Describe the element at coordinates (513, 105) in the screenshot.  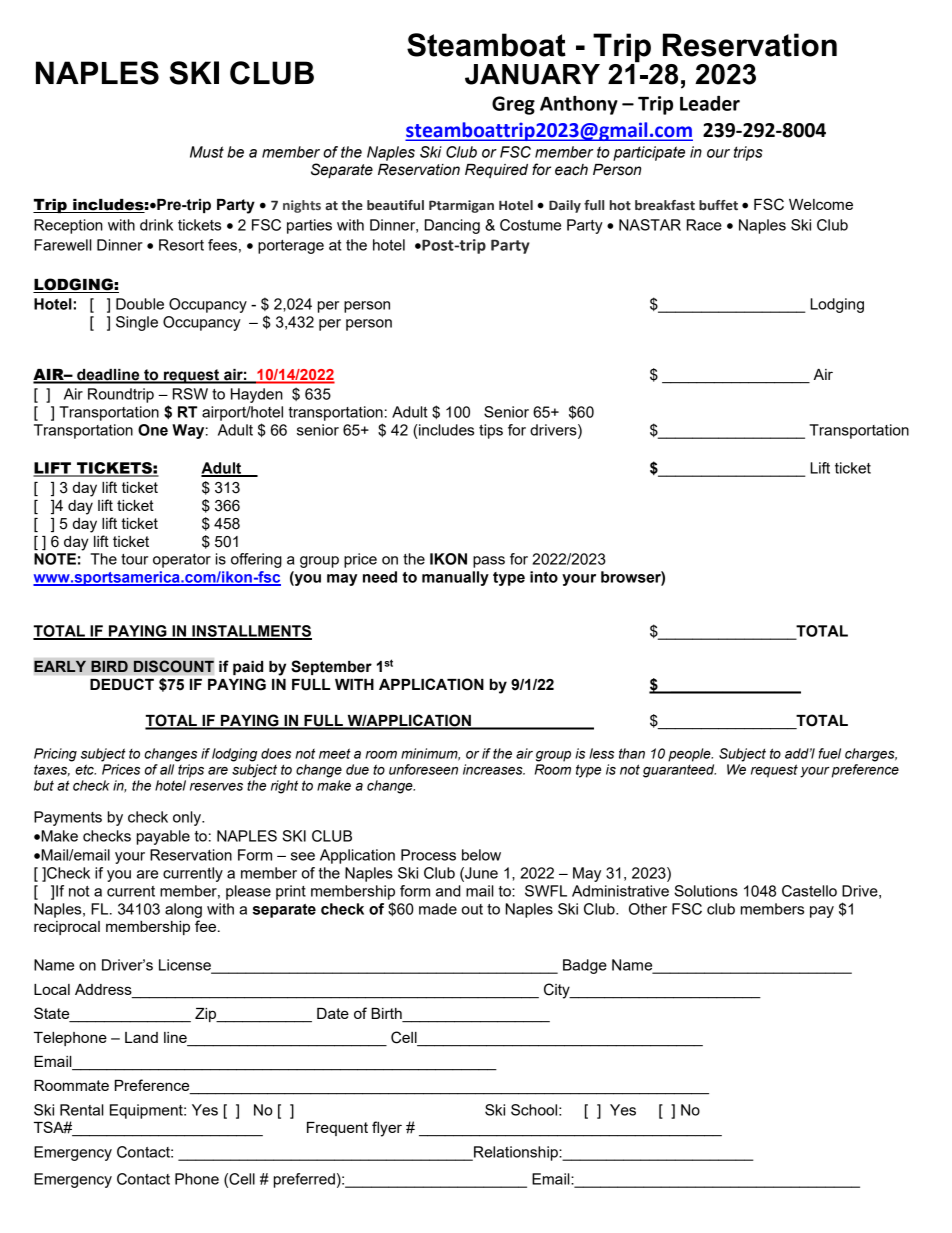
I see `Greg` at that location.
